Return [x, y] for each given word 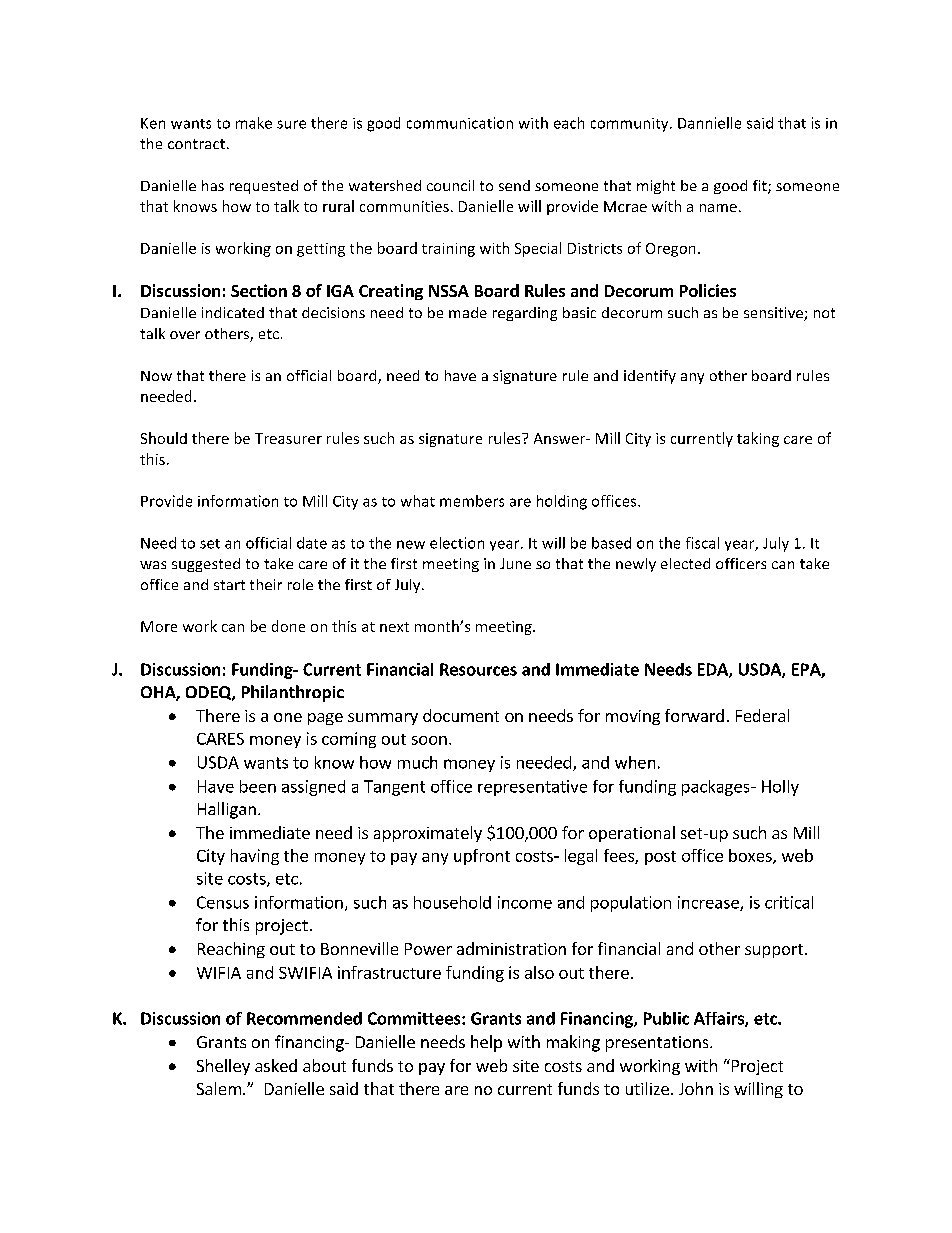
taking [758, 439]
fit [761, 187]
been [258, 786]
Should [164, 438]
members [472, 501]
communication [460, 123]
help [486, 1043]
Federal [762, 715]
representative [532, 788]
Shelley [223, 1067]
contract [196, 144]
